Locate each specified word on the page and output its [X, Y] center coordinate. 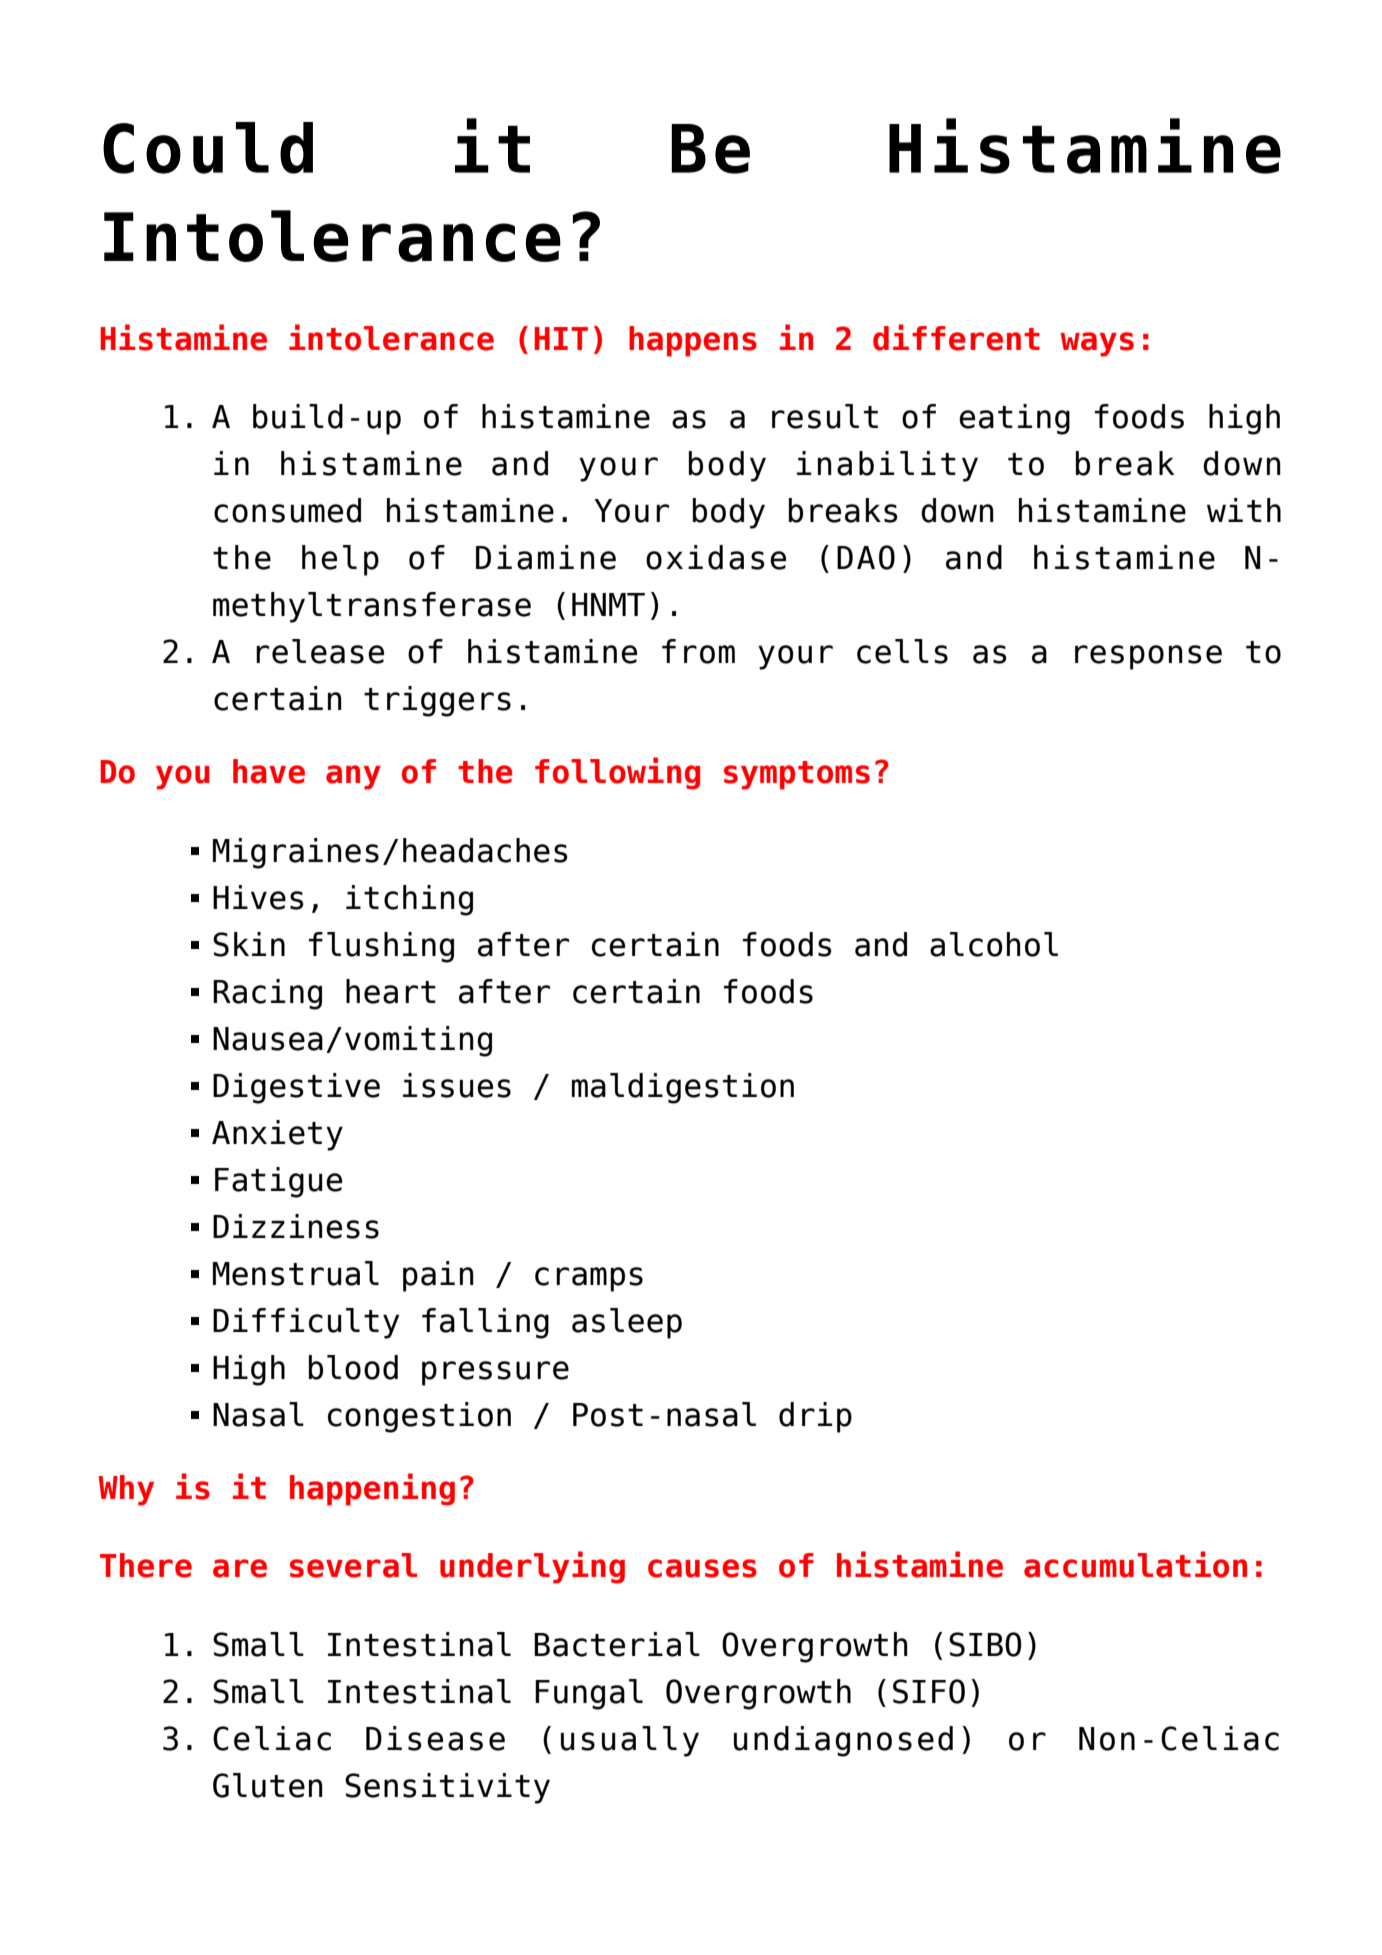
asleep [627, 1323]
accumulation [1135, 1564]
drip [815, 1417]
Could [208, 148]
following [617, 773]
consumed [287, 510]
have [269, 771]
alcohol [994, 944]
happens [693, 341]
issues [457, 1085]
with [1244, 510]
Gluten [268, 1785]
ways [1097, 344]
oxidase [716, 557]
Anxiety [277, 1135]
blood [353, 1367]
